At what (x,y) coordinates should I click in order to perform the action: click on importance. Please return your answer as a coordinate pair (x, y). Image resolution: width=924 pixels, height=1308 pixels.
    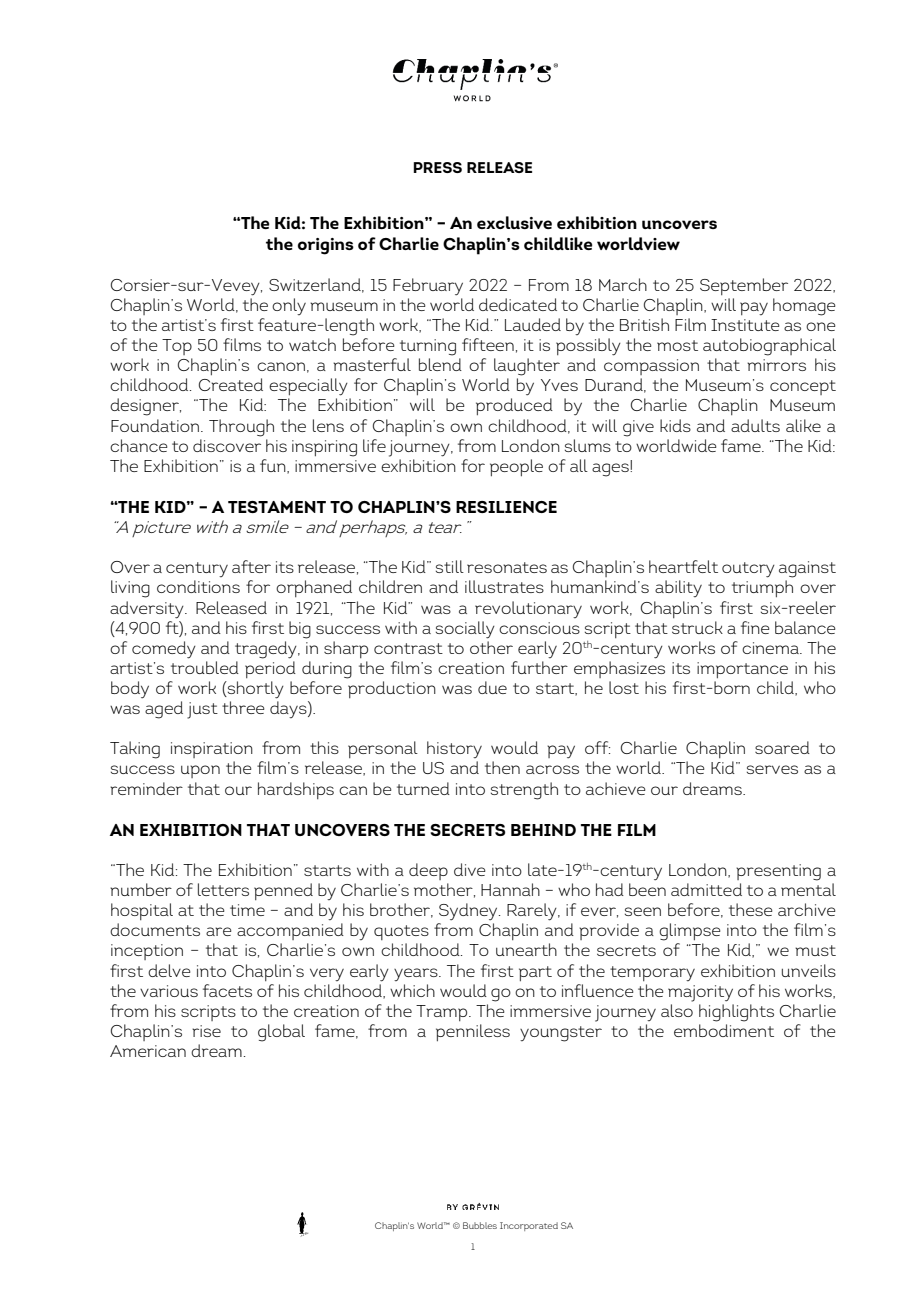
    Looking at the image, I should click on (742, 670).
